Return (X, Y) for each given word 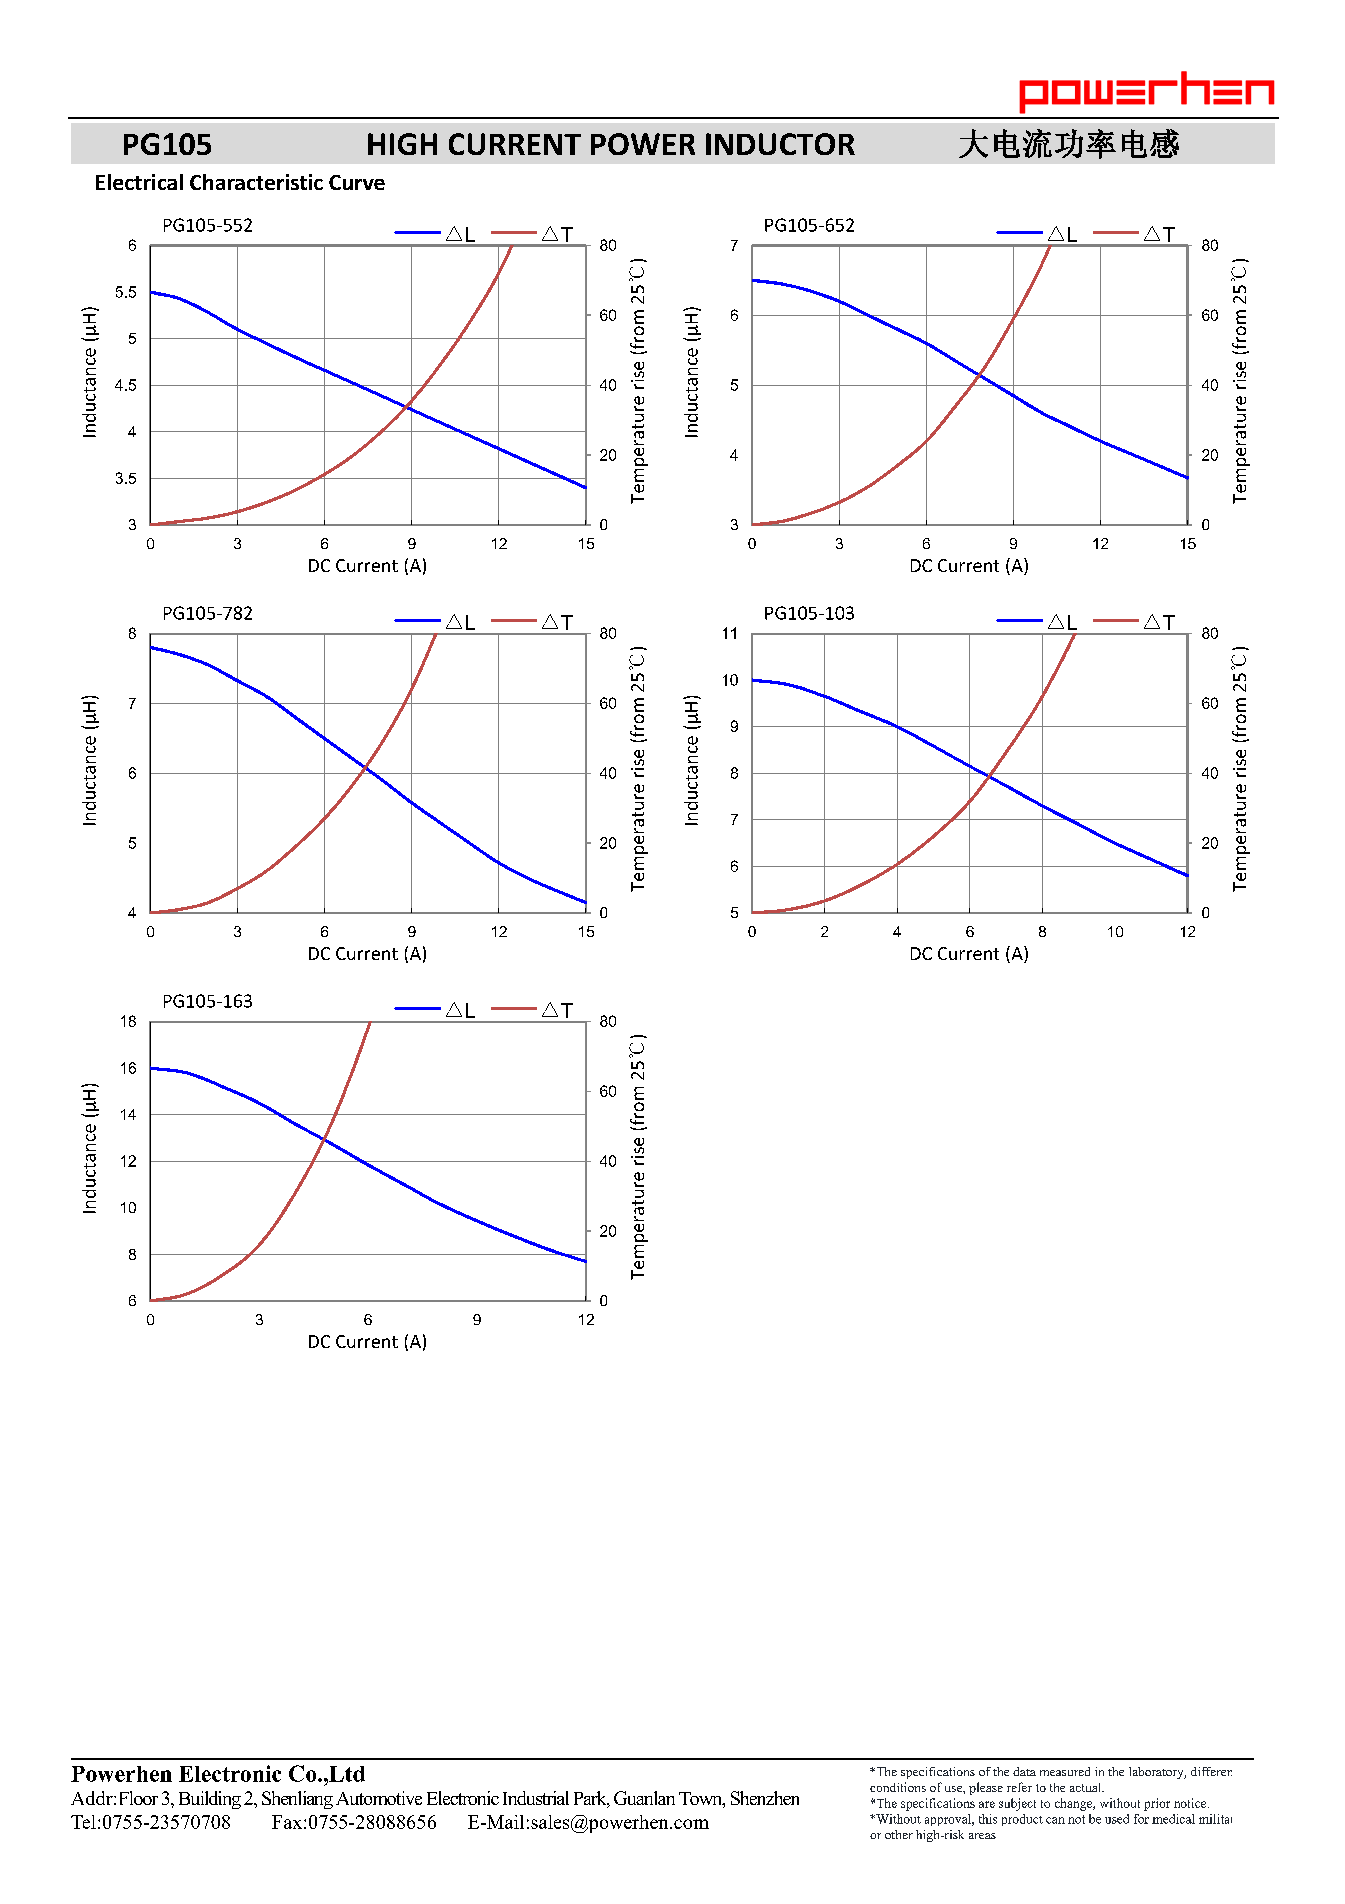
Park (591, 1799)
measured (1065, 1771)
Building (210, 1800)
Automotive (379, 1798)
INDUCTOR (780, 144)
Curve (357, 182)
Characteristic (256, 182)
